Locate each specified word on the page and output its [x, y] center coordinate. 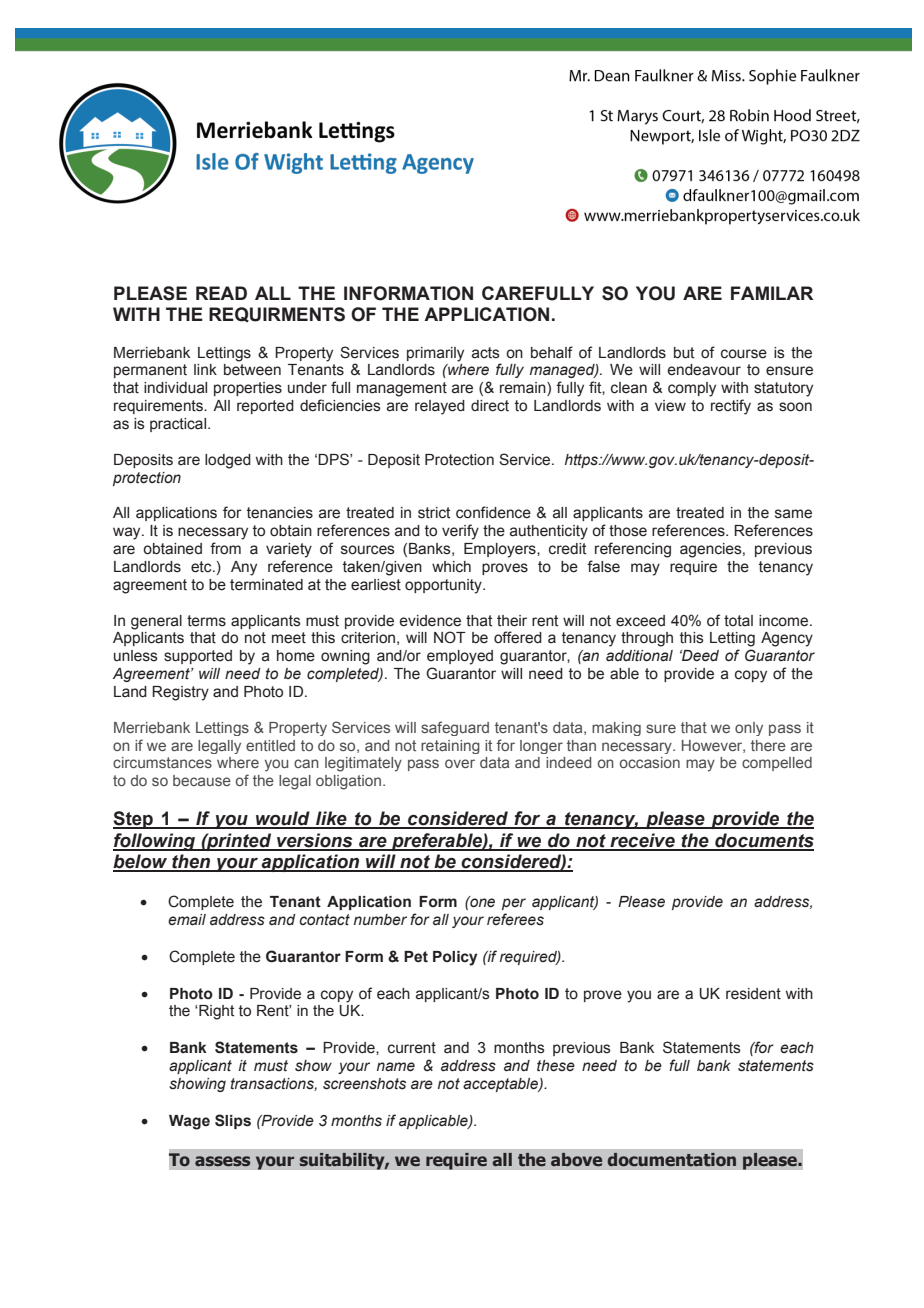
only [749, 729]
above [577, 1159]
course [744, 354]
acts [486, 353]
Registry [180, 693]
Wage [189, 1122]
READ [221, 293]
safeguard [455, 728]
